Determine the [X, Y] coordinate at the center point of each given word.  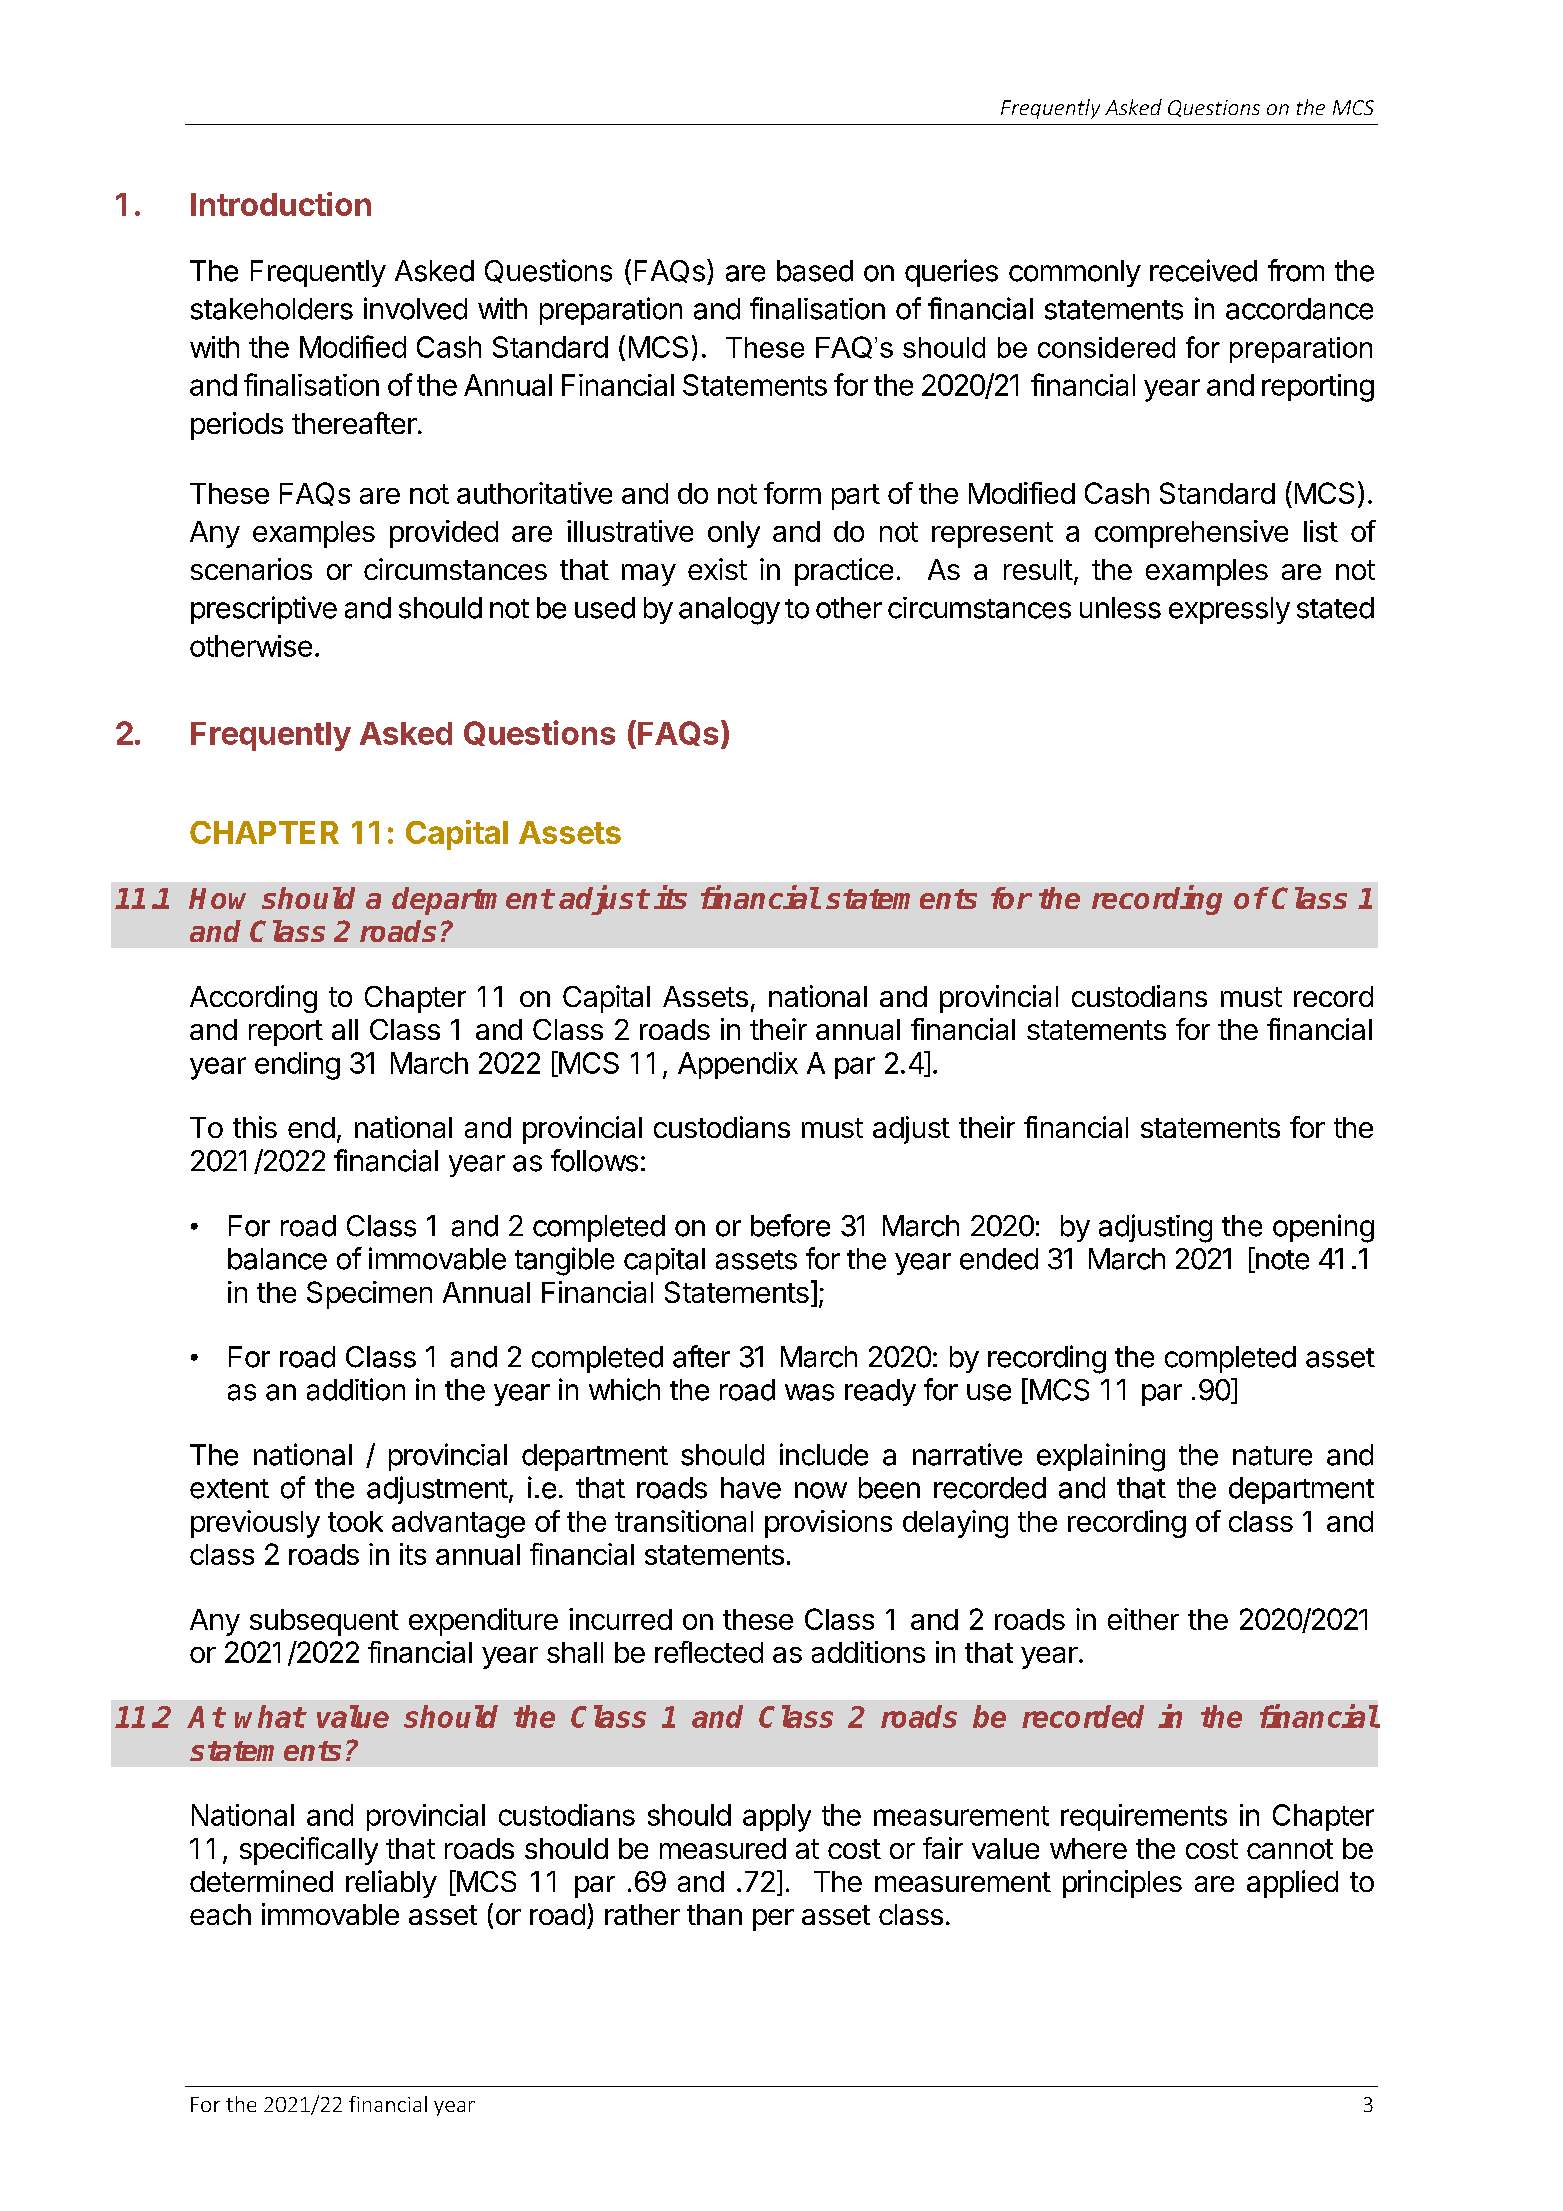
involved [415, 308]
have [751, 1488]
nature [1272, 1456]
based [815, 271]
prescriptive [264, 610]
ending [297, 1066]
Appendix [738, 1065]
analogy [729, 611]
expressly [1229, 610]
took [355, 1521]
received [1203, 270]
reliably [391, 1884]
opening [1323, 1228]
